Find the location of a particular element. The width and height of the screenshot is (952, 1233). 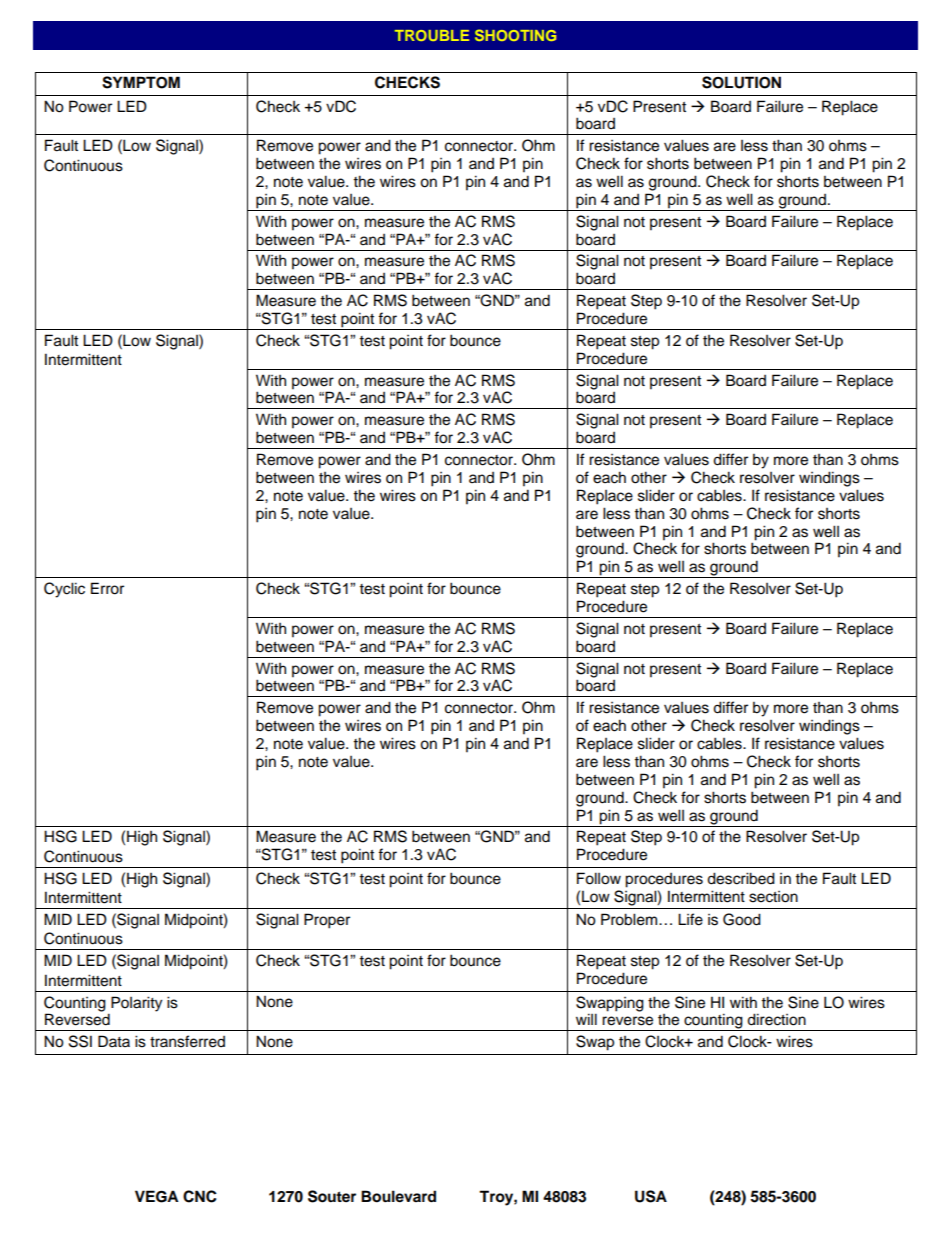

VEGA is located at coordinates (157, 1196).
